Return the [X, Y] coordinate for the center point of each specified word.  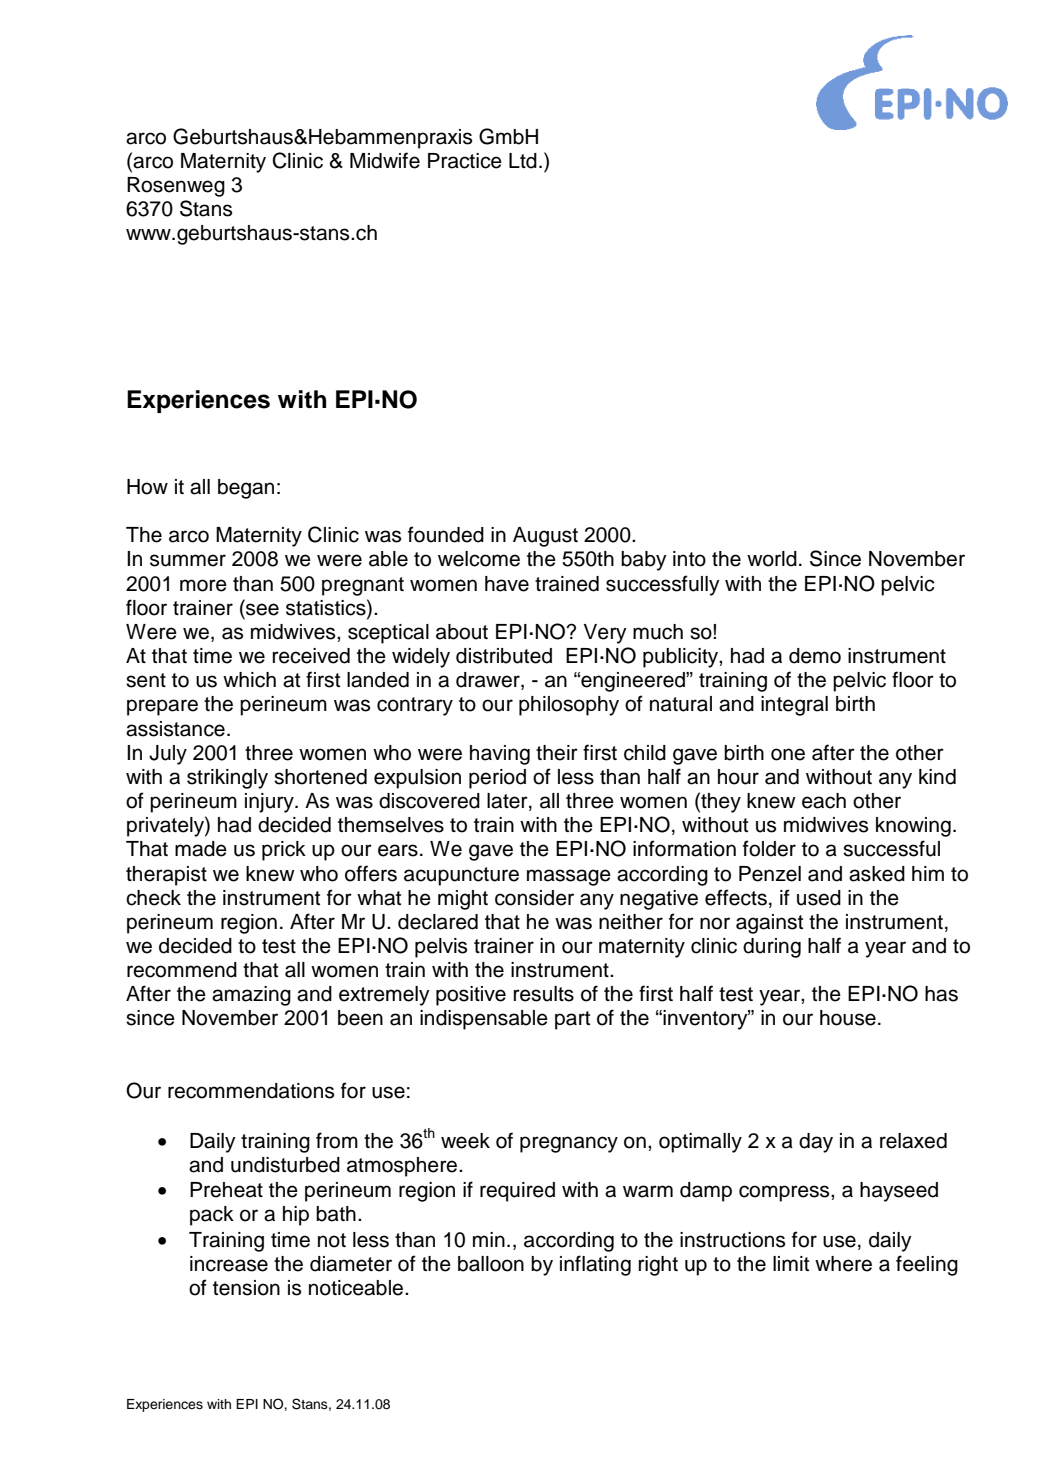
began [246, 489]
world [772, 559]
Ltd [523, 161]
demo [815, 656]
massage [569, 877]
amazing [251, 996]
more [203, 585]
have [507, 584]
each [824, 801]
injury [270, 803]
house [848, 1018]
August [545, 537]
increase [229, 1264]
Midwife [385, 160]
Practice [465, 161]
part [572, 1020]
